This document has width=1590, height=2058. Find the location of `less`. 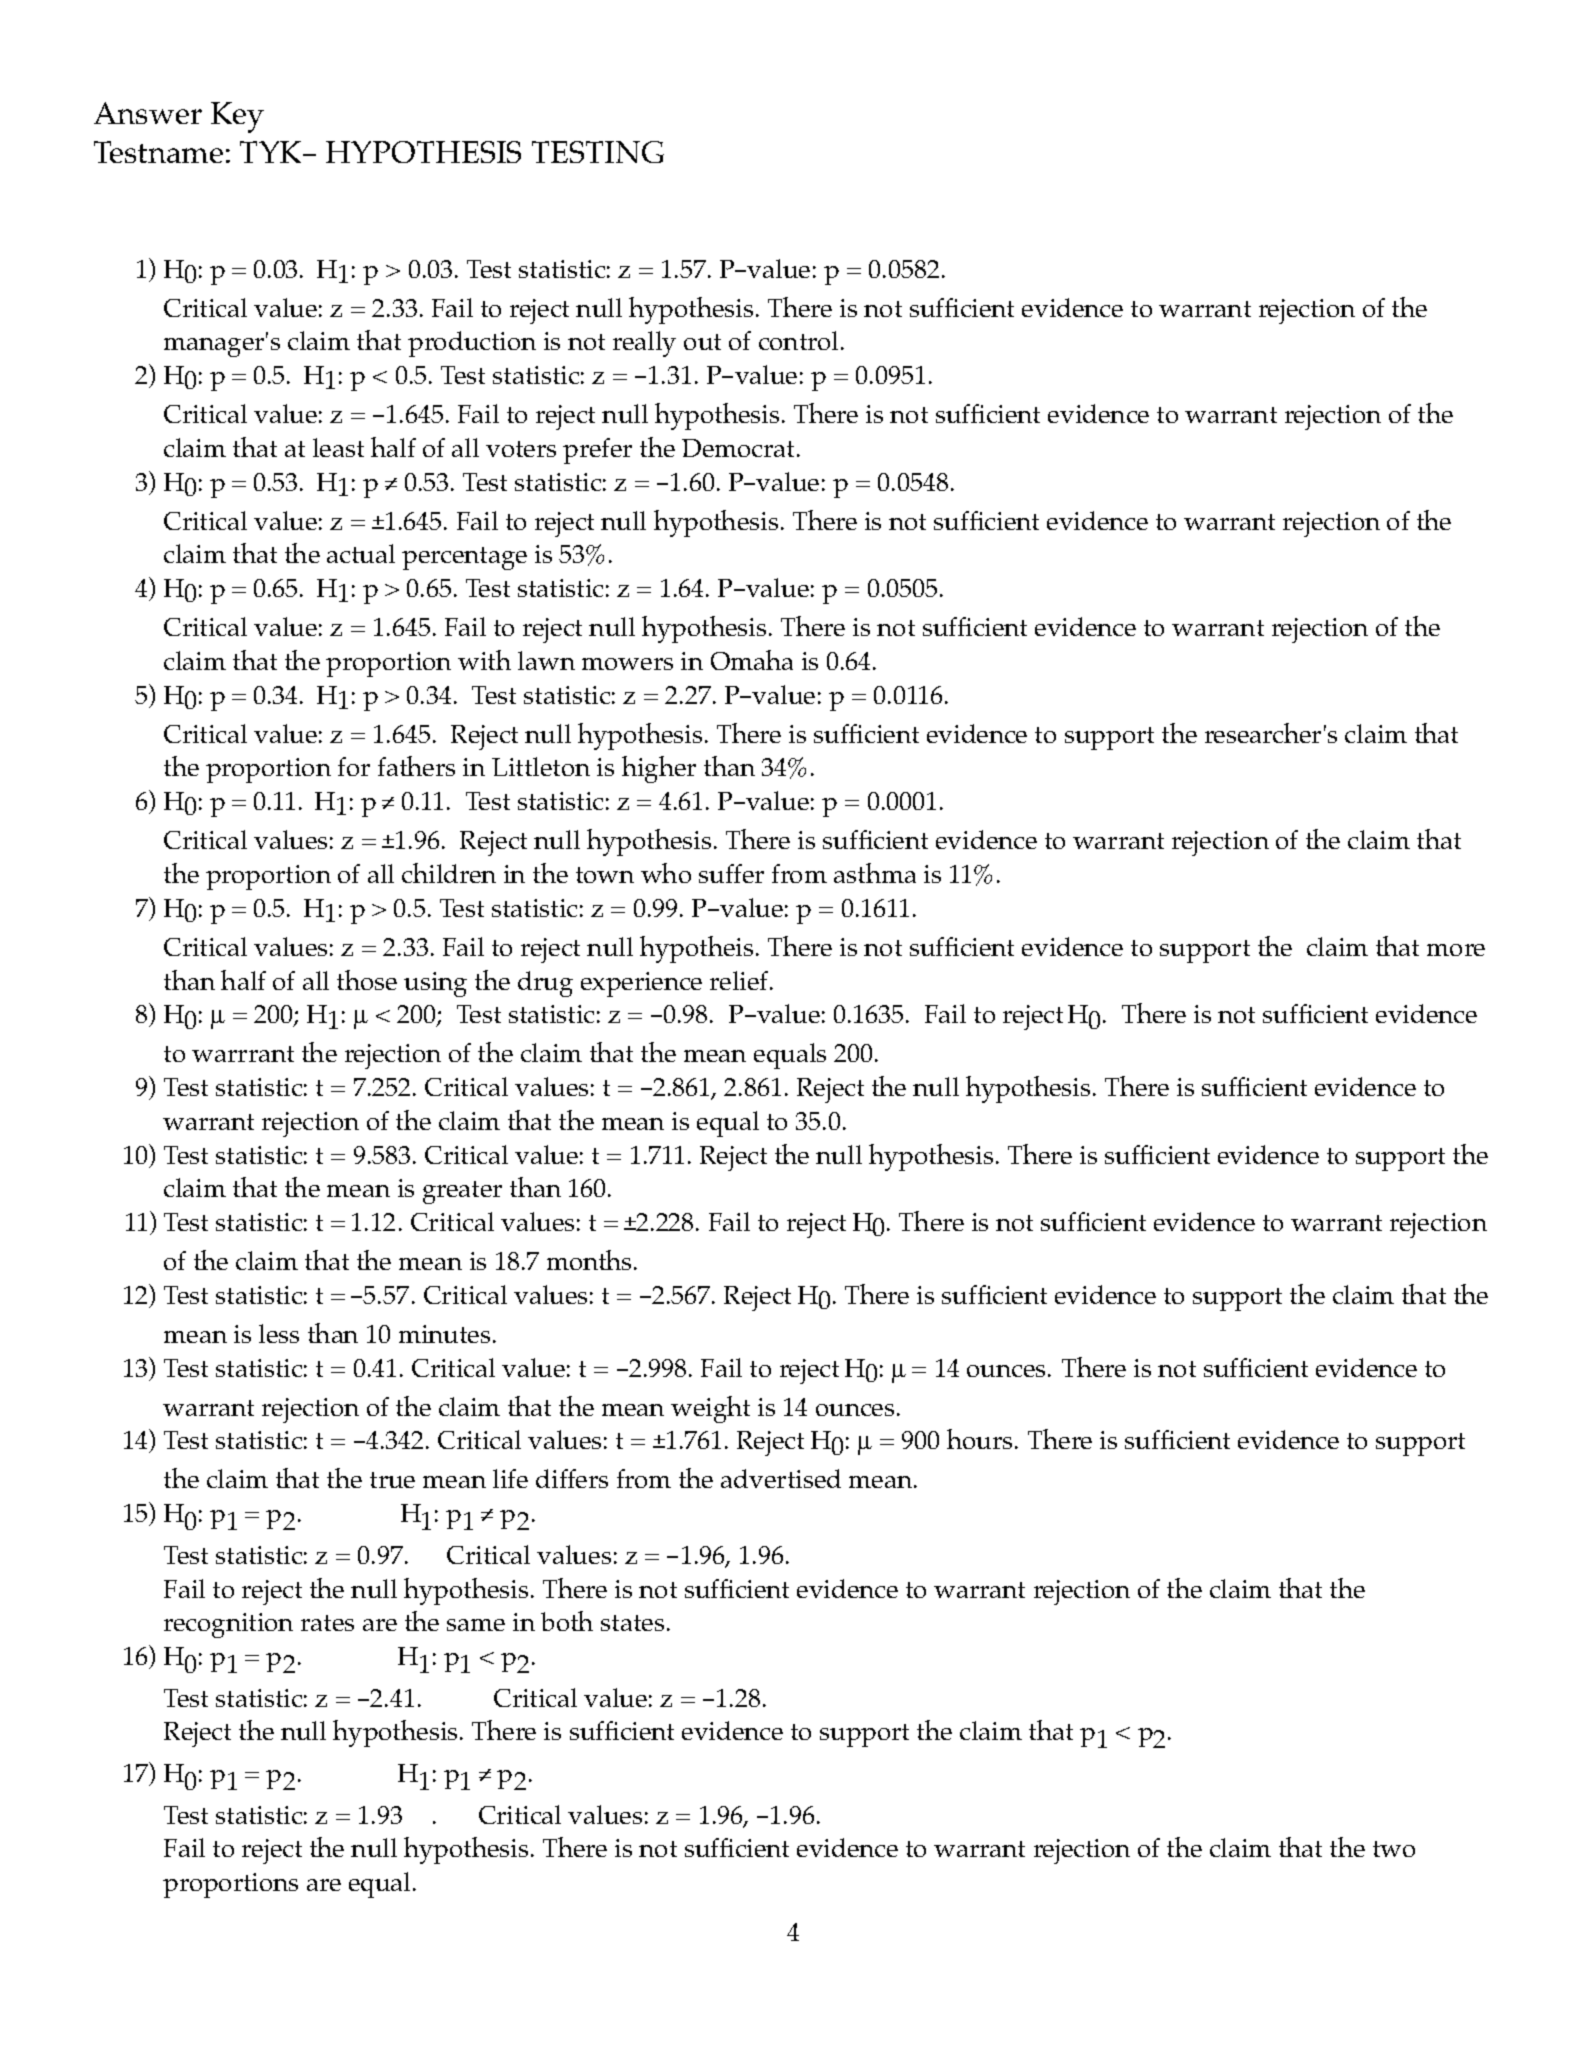

less is located at coordinates (279, 1333).
